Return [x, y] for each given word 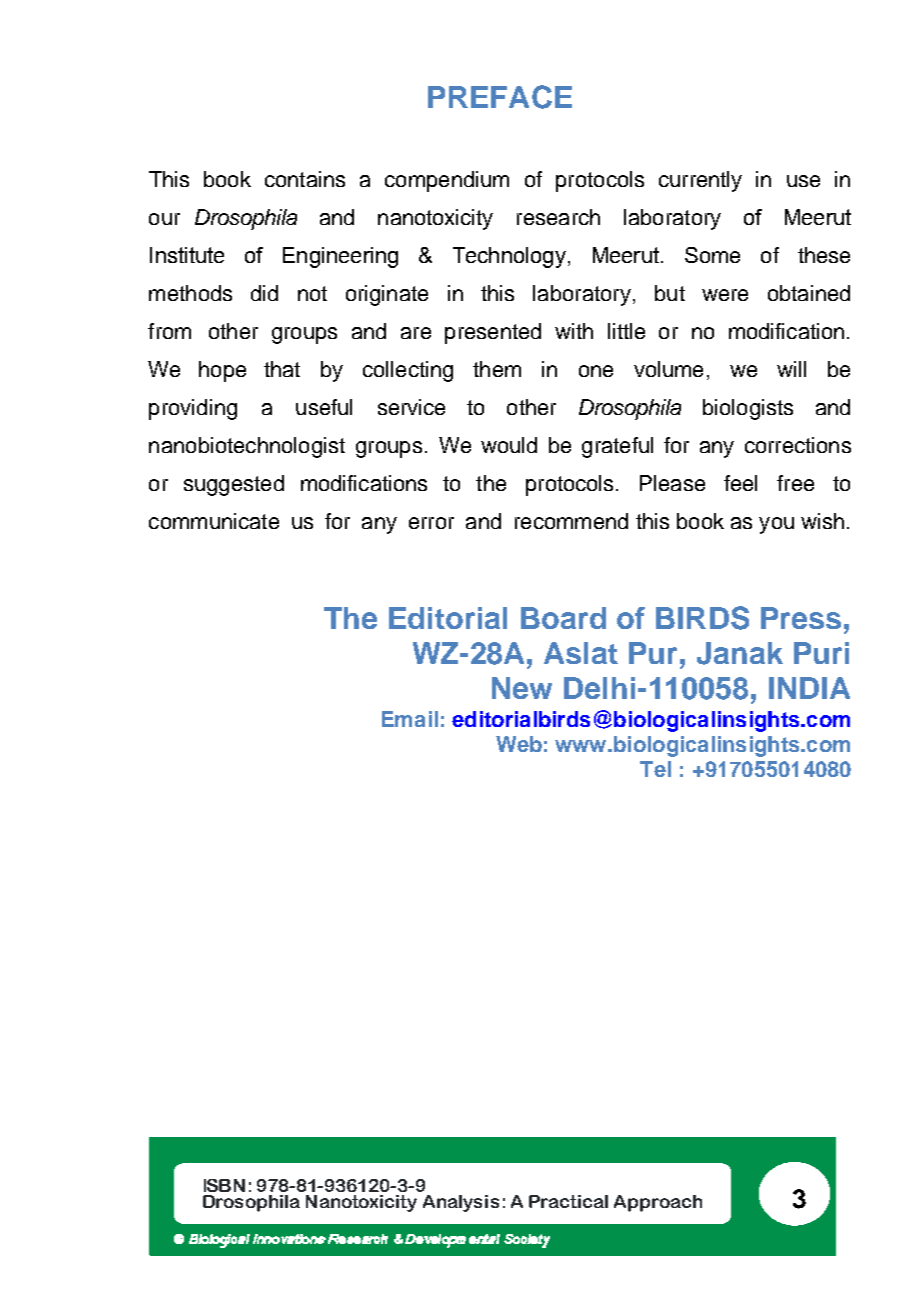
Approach [658, 1203]
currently [700, 181]
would [509, 445]
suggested [234, 485]
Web [519, 744]
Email [410, 719]
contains [305, 179]
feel [740, 483]
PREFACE [500, 97]
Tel [655, 769]
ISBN [224, 1185]
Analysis [461, 1203]
